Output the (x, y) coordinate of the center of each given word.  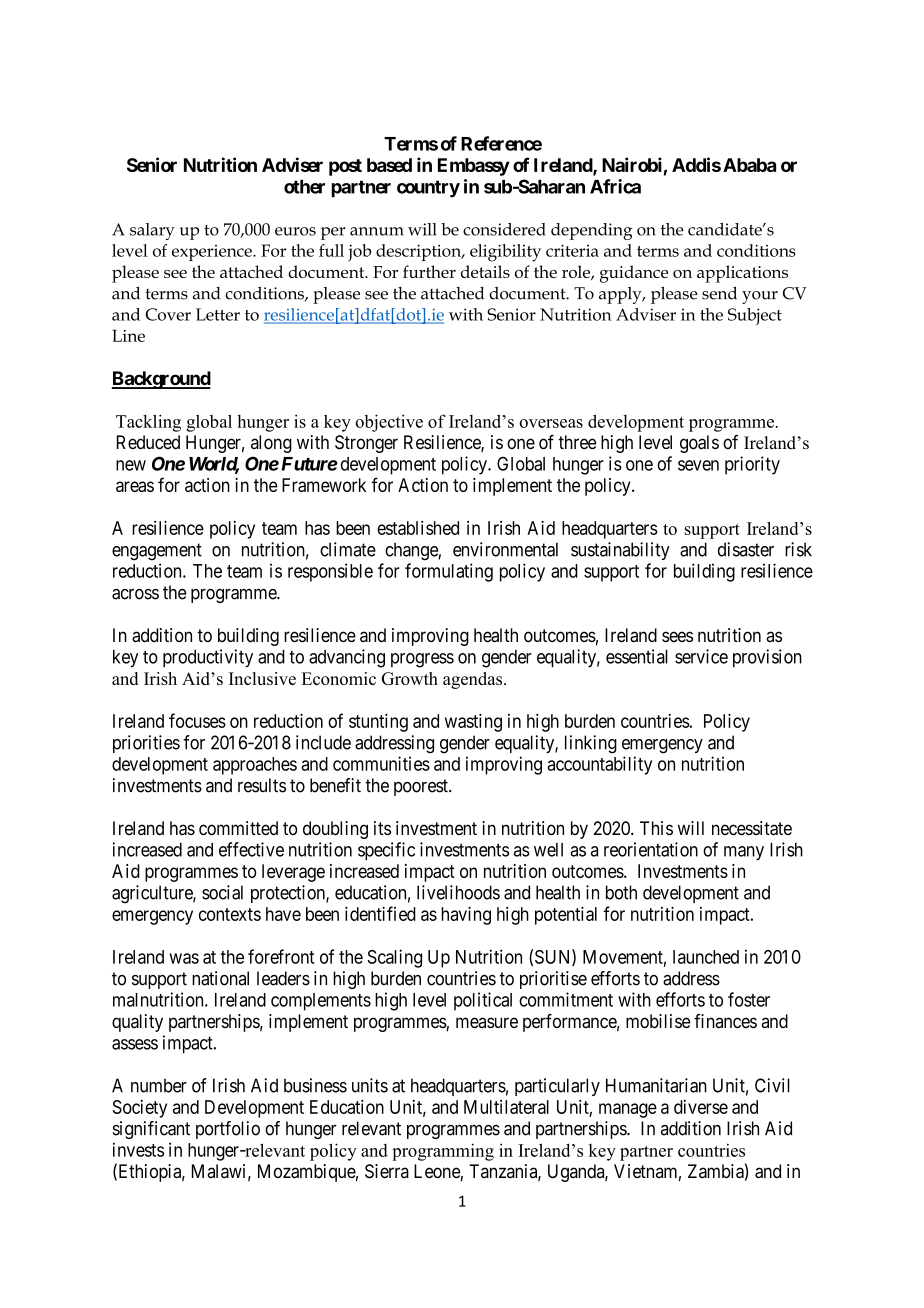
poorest (422, 787)
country (428, 189)
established (418, 528)
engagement (157, 552)
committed (238, 828)
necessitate (752, 828)
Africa (615, 186)
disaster (746, 549)
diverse (701, 1107)
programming (443, 1152)
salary (152, 231)
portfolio (228, 1130)
